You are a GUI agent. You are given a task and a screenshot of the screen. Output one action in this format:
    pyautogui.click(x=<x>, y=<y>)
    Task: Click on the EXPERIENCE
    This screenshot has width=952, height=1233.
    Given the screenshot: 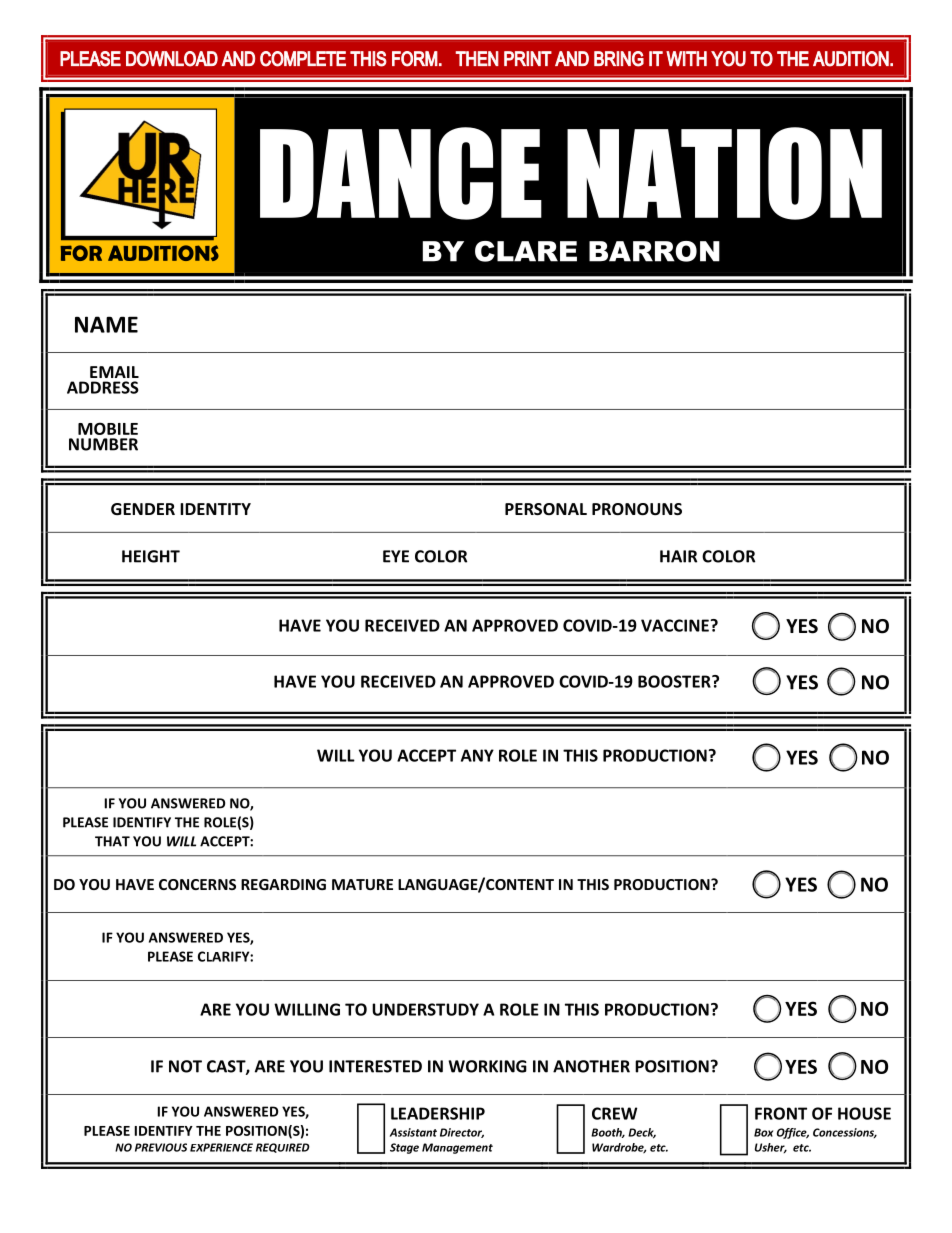 What is the action you would take?
    pyautogui.click(x=221, y=1147)
